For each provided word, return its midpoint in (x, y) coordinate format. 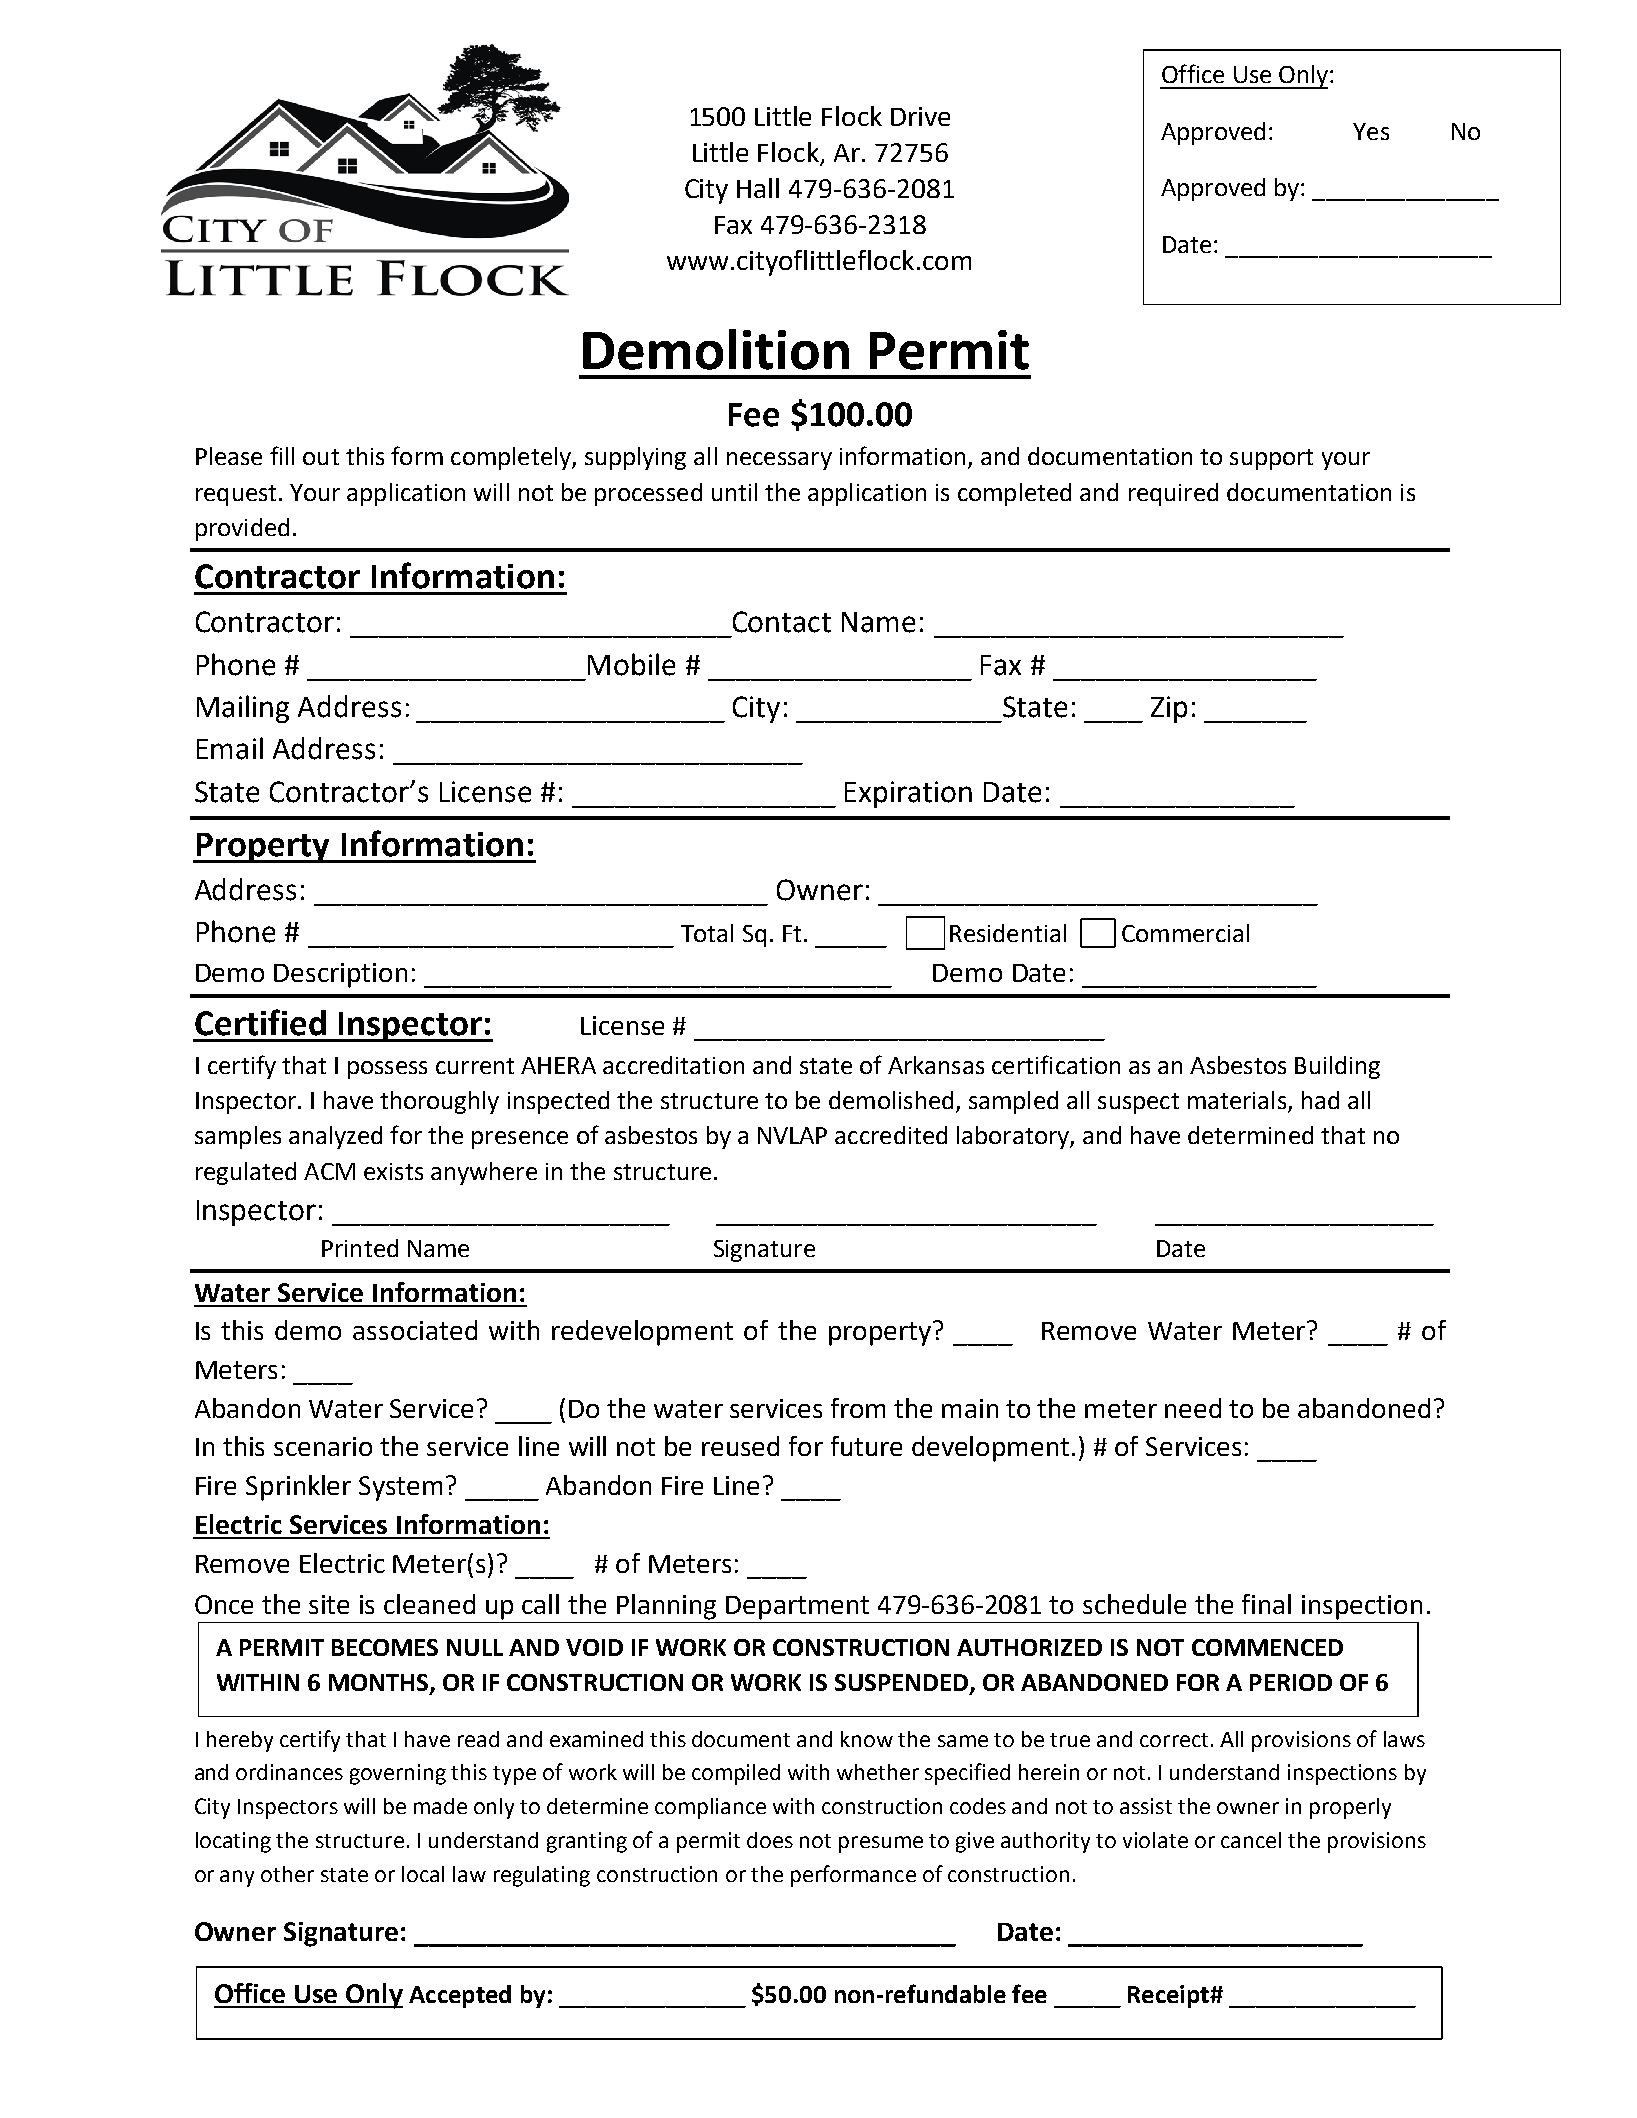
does (770, 1840)
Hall (758, 188)
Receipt (1169, 1996)
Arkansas (936, 1065)
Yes (1371, 131)
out (321, 457)
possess (387, 1070)
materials (1238, 1101)
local (423, 1874)
